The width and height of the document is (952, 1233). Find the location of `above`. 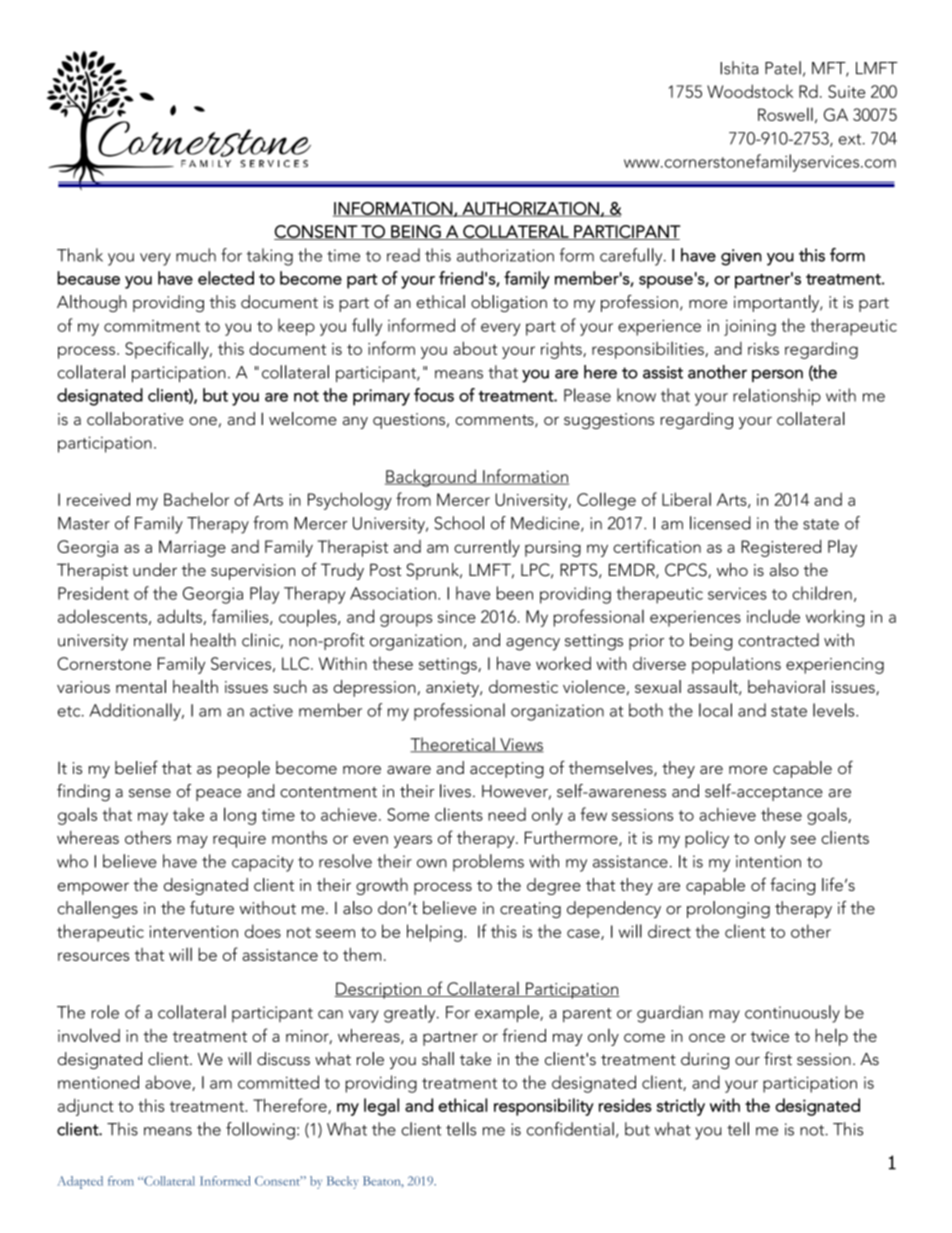

above is located at coordinates (169, 1083).
